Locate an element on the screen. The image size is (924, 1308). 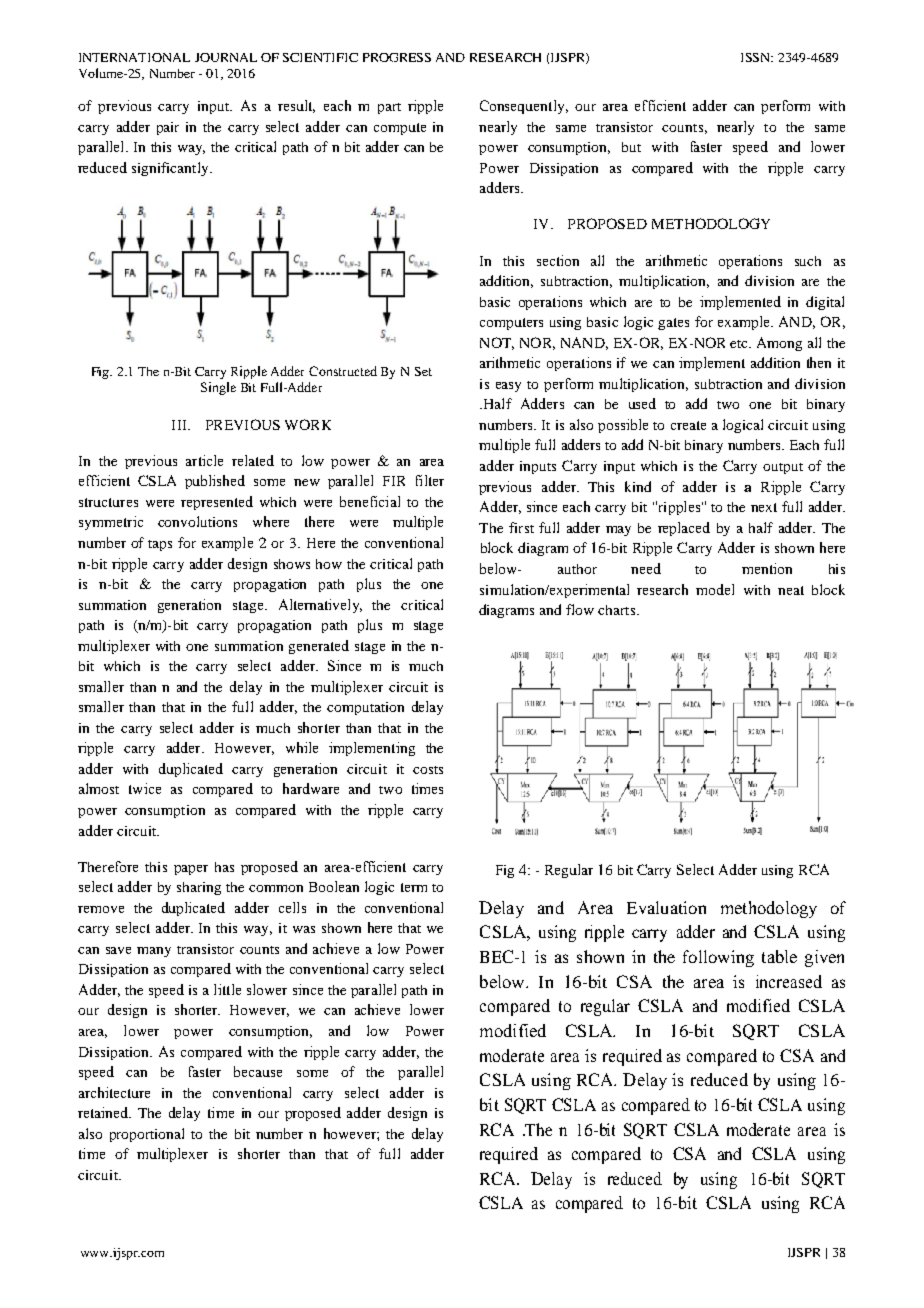
was is located at coordinates (304, 929).
